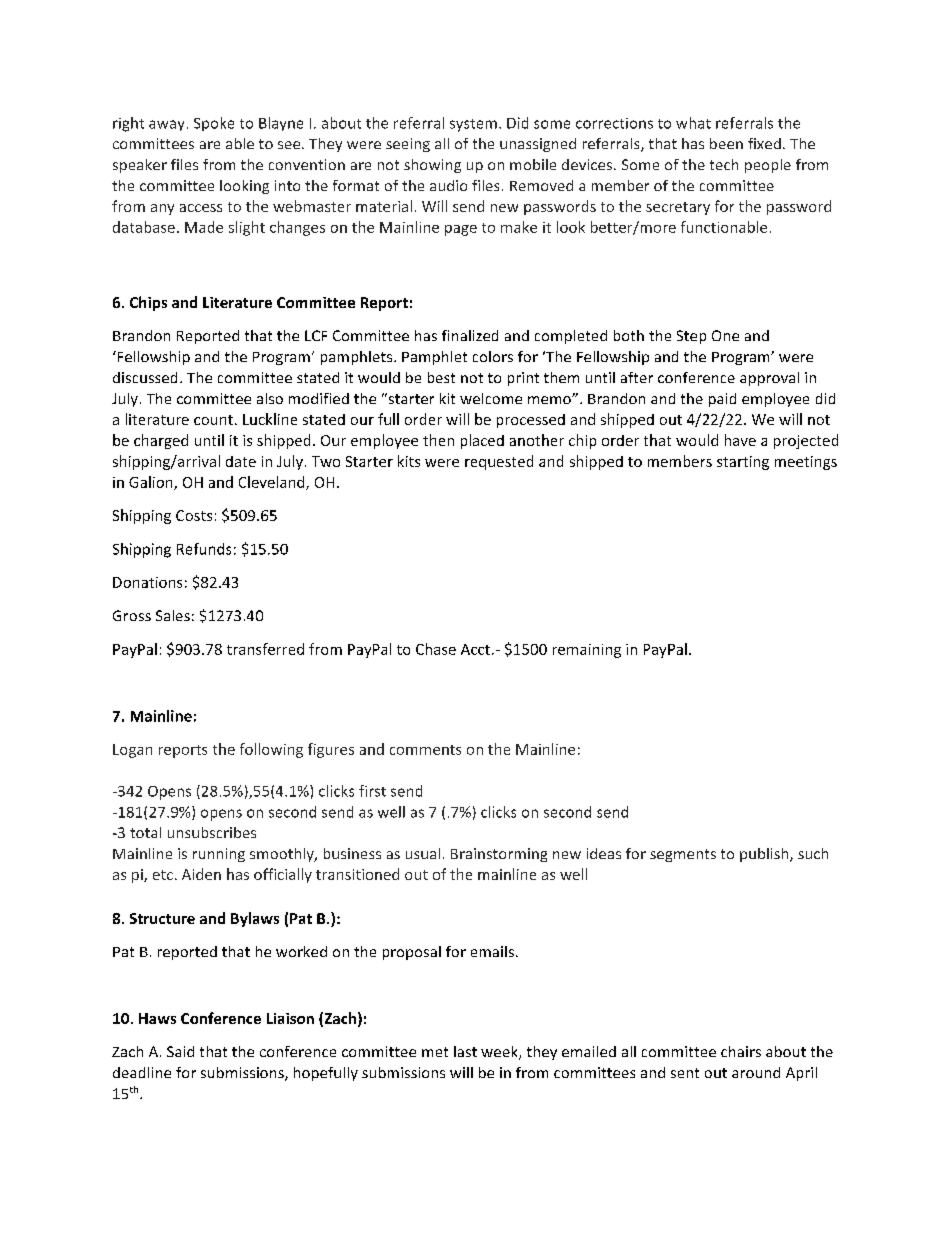 This screenshot has width=952, height=1233. I want to click on remaining, so click(587, 651).
